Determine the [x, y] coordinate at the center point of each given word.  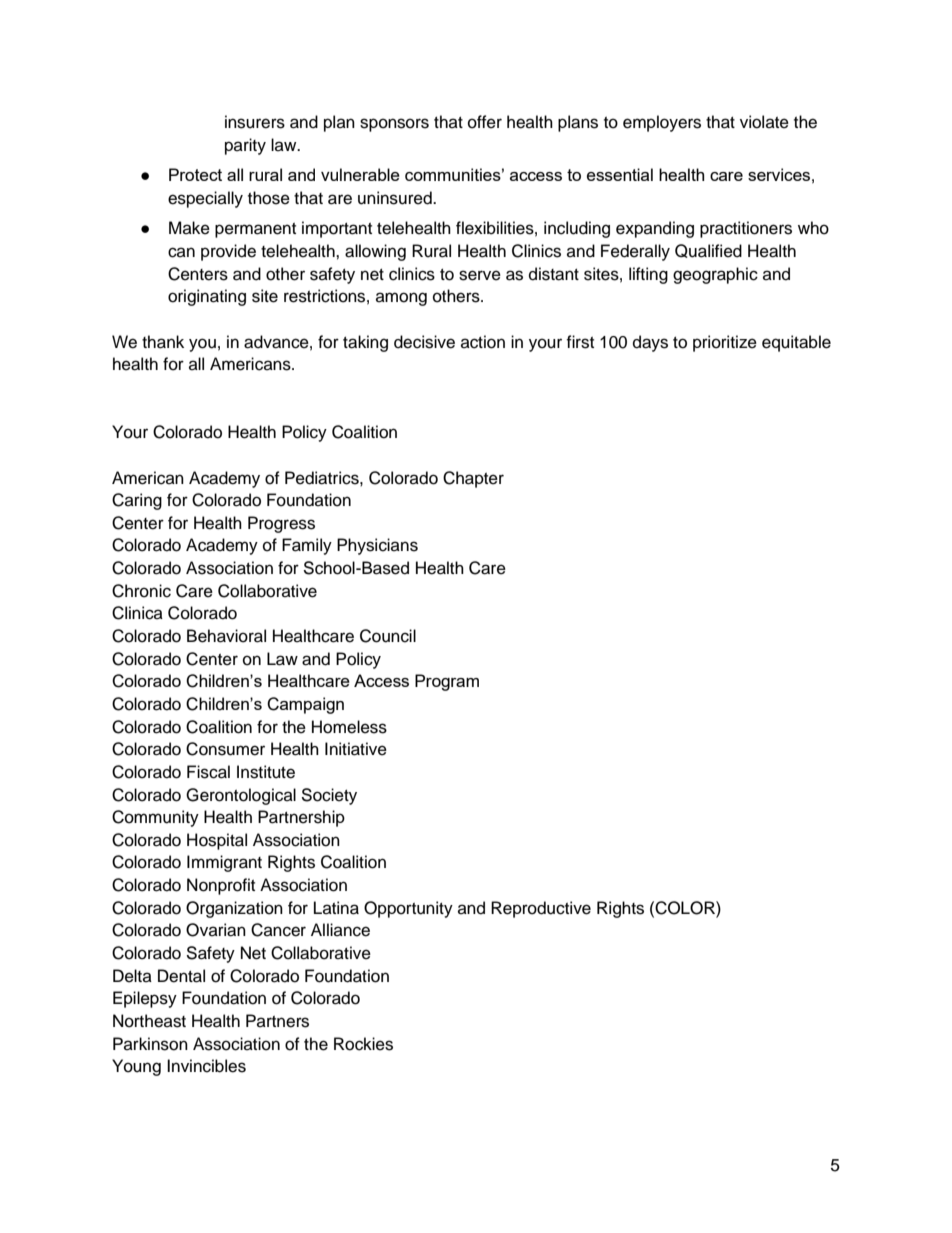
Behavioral [226, 636]
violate [764, 122]
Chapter [473, 479]
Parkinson [150, 1044]
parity [245, 146]
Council [388, 636]
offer [485, 122]
